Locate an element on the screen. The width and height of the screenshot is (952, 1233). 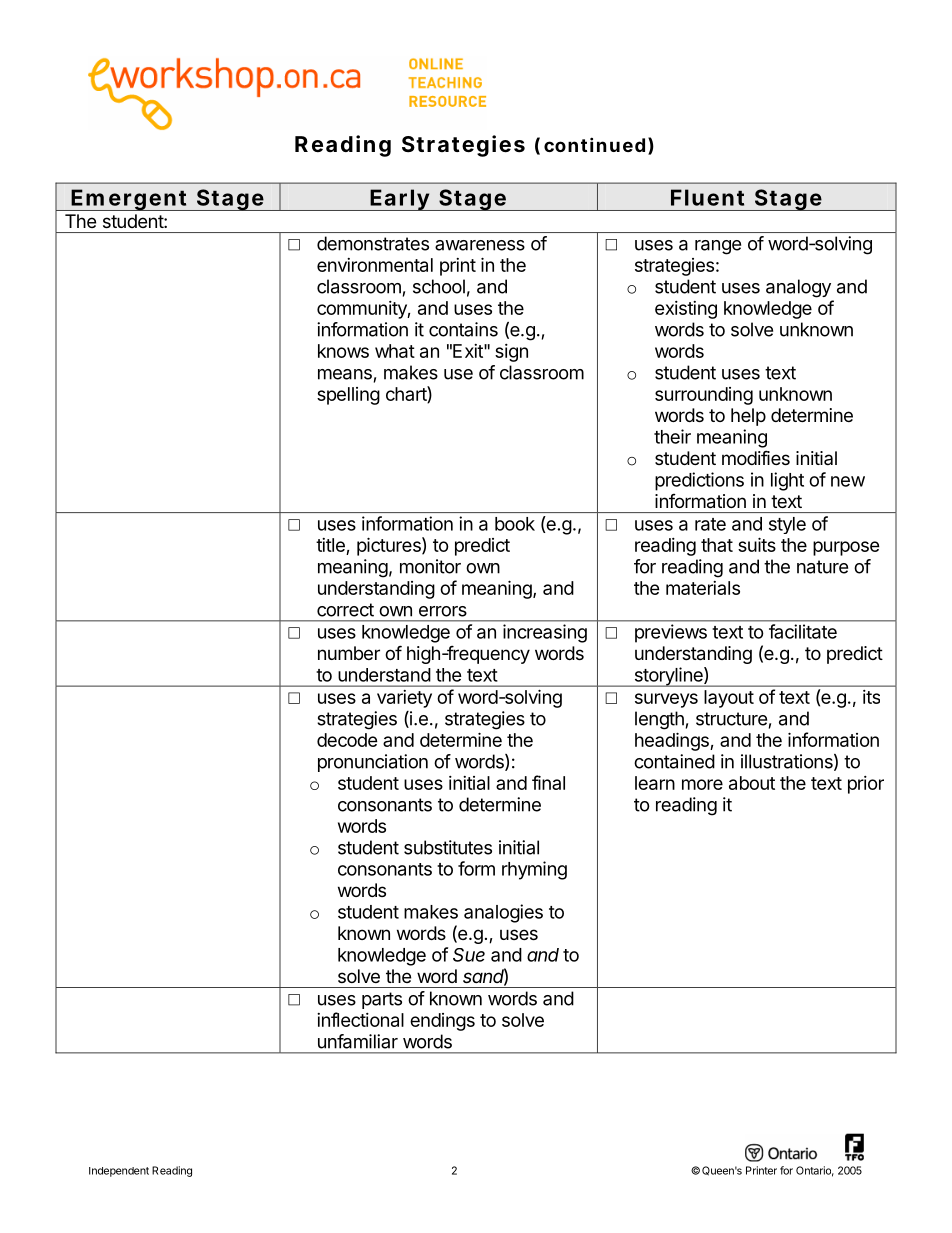
final is located at coordinates (548, 782).
